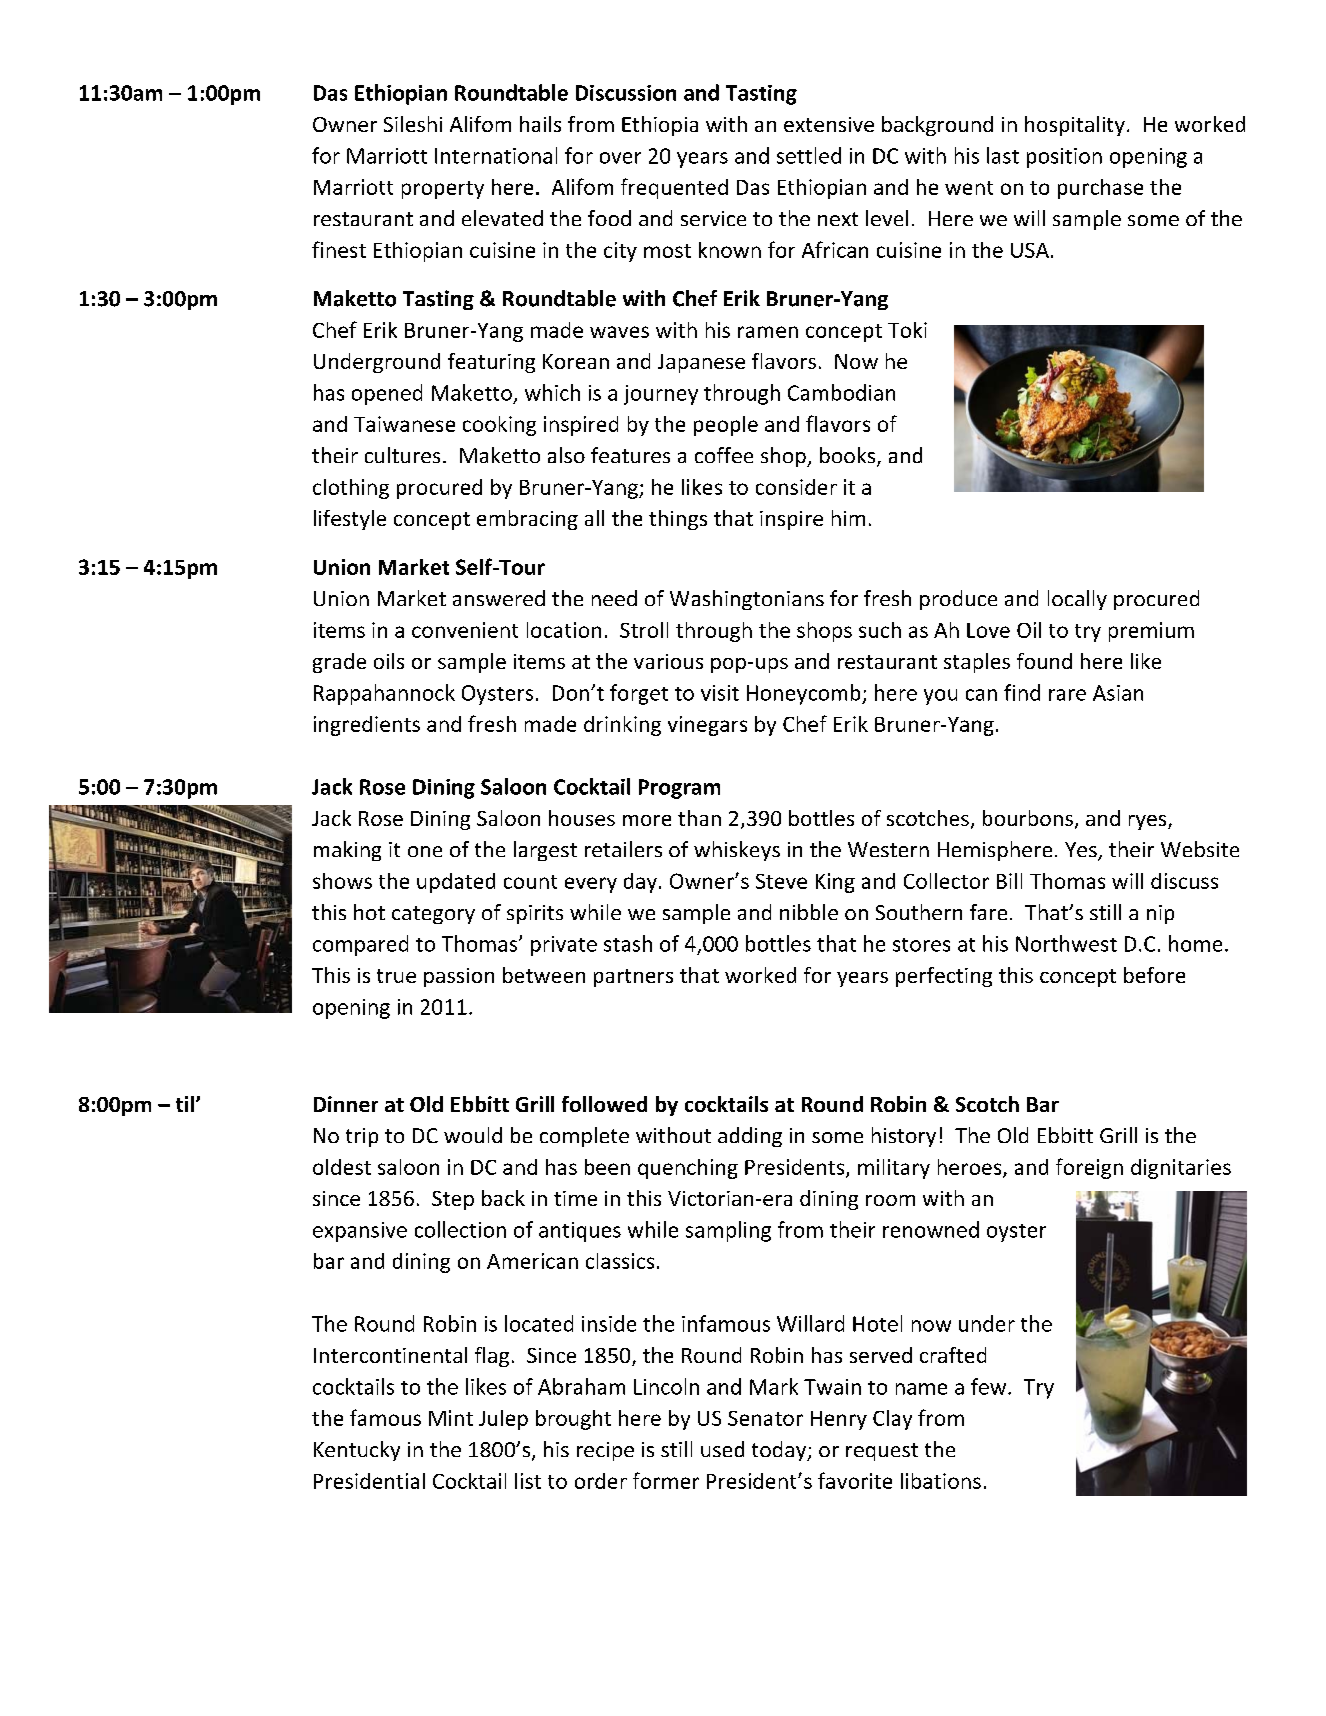  Describe the element at coordinates (456, 883) in the image. I see `updated` at that location.
